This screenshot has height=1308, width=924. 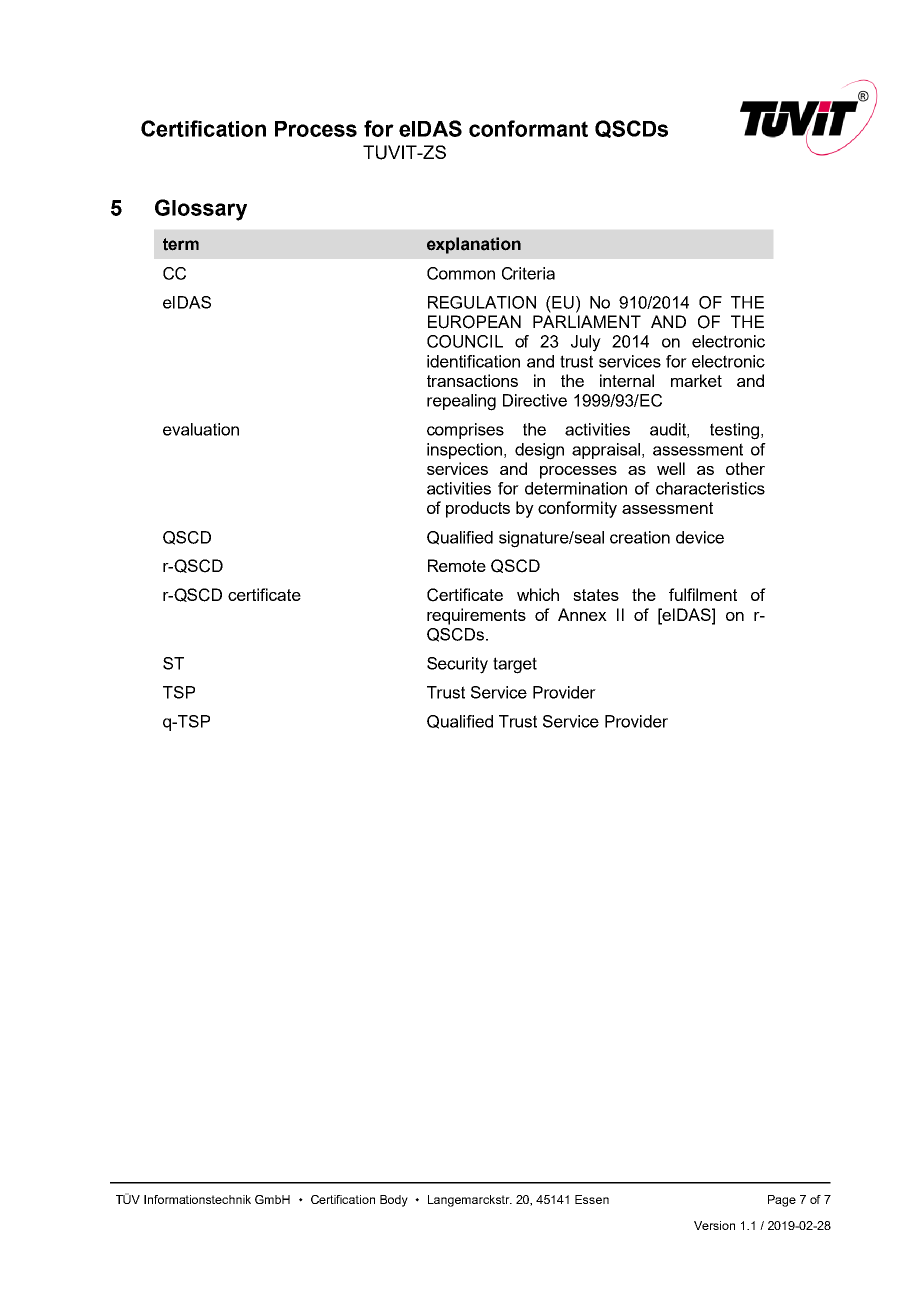 I want to click on Page, so click(x=782, y=1201).
